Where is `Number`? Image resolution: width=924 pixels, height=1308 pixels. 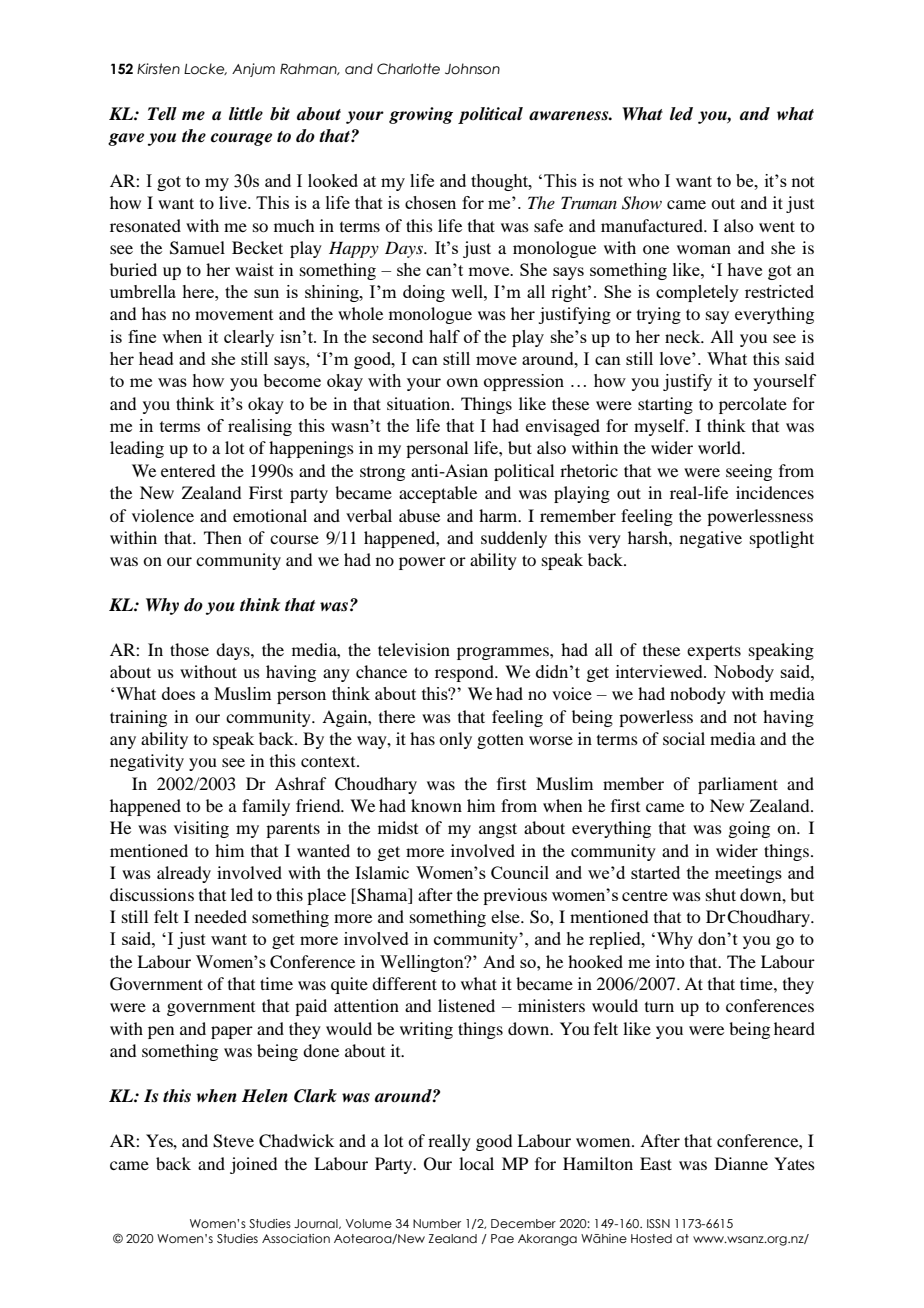 Number is located at coordinates (437, 1223).
